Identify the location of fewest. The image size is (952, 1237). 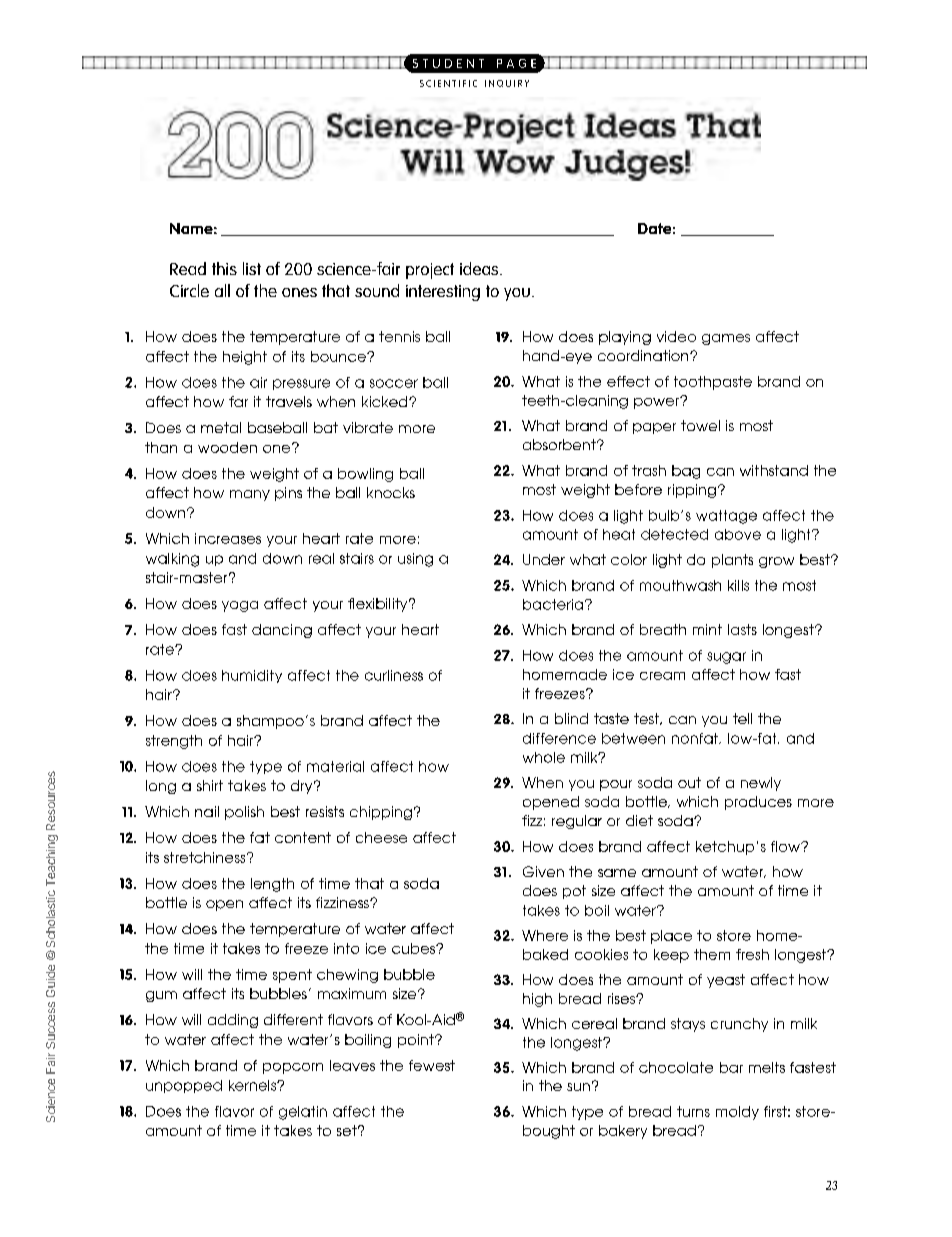
(432, 1065).
